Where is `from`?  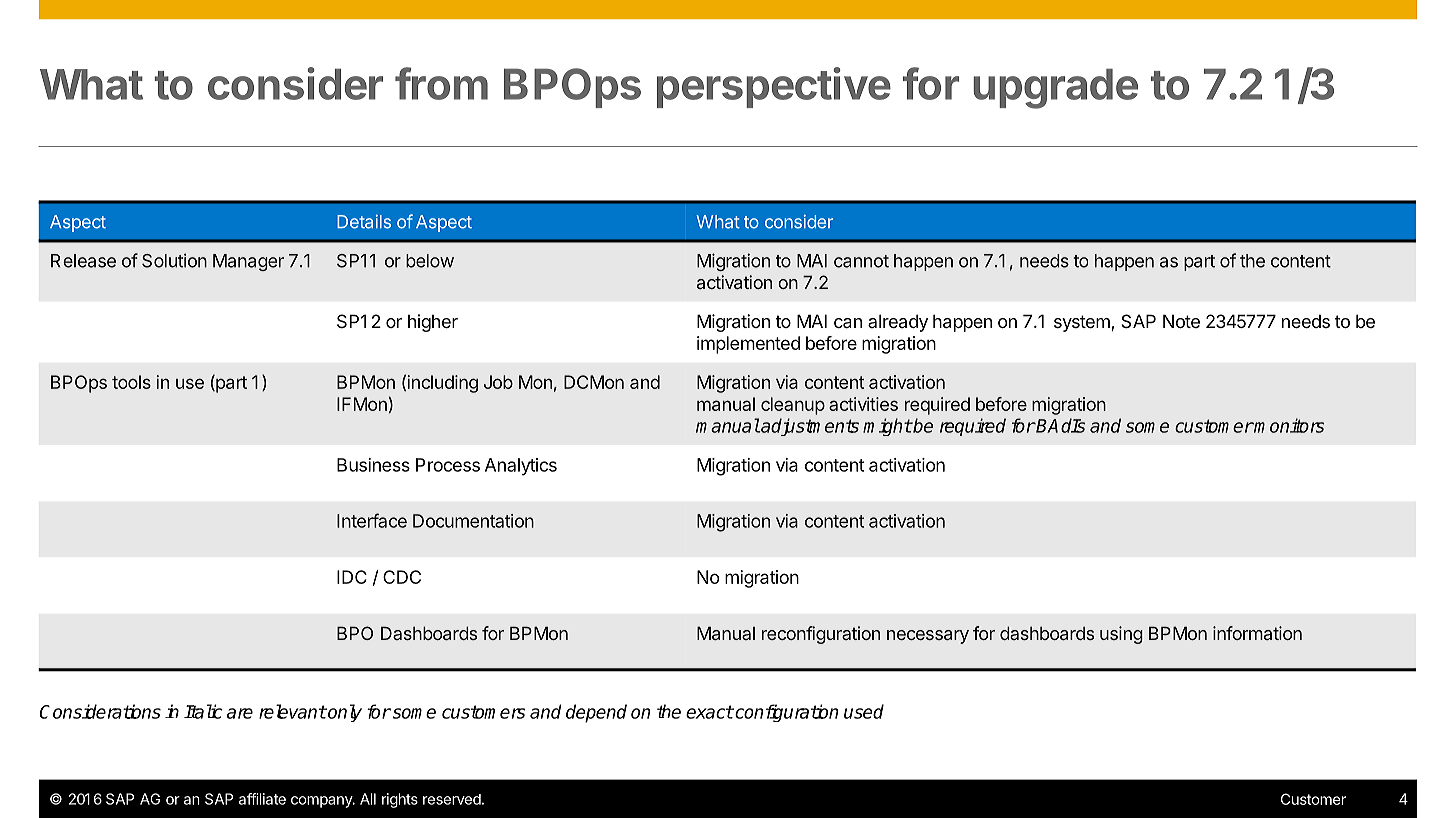 from is located at coordinates (441, 83).
